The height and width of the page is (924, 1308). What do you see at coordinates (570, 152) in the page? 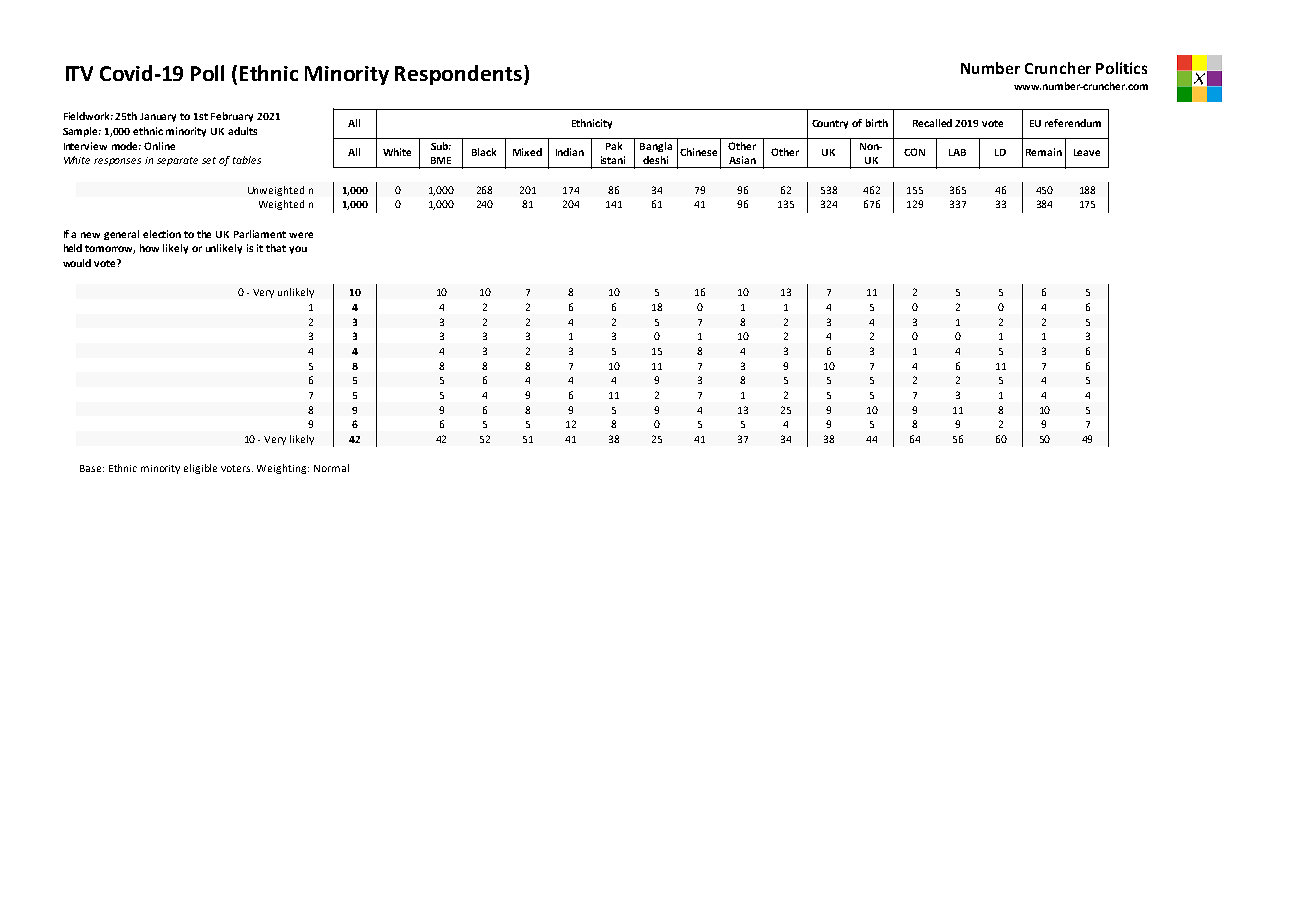
I see `Indian` at bounding box center [570, 152].
